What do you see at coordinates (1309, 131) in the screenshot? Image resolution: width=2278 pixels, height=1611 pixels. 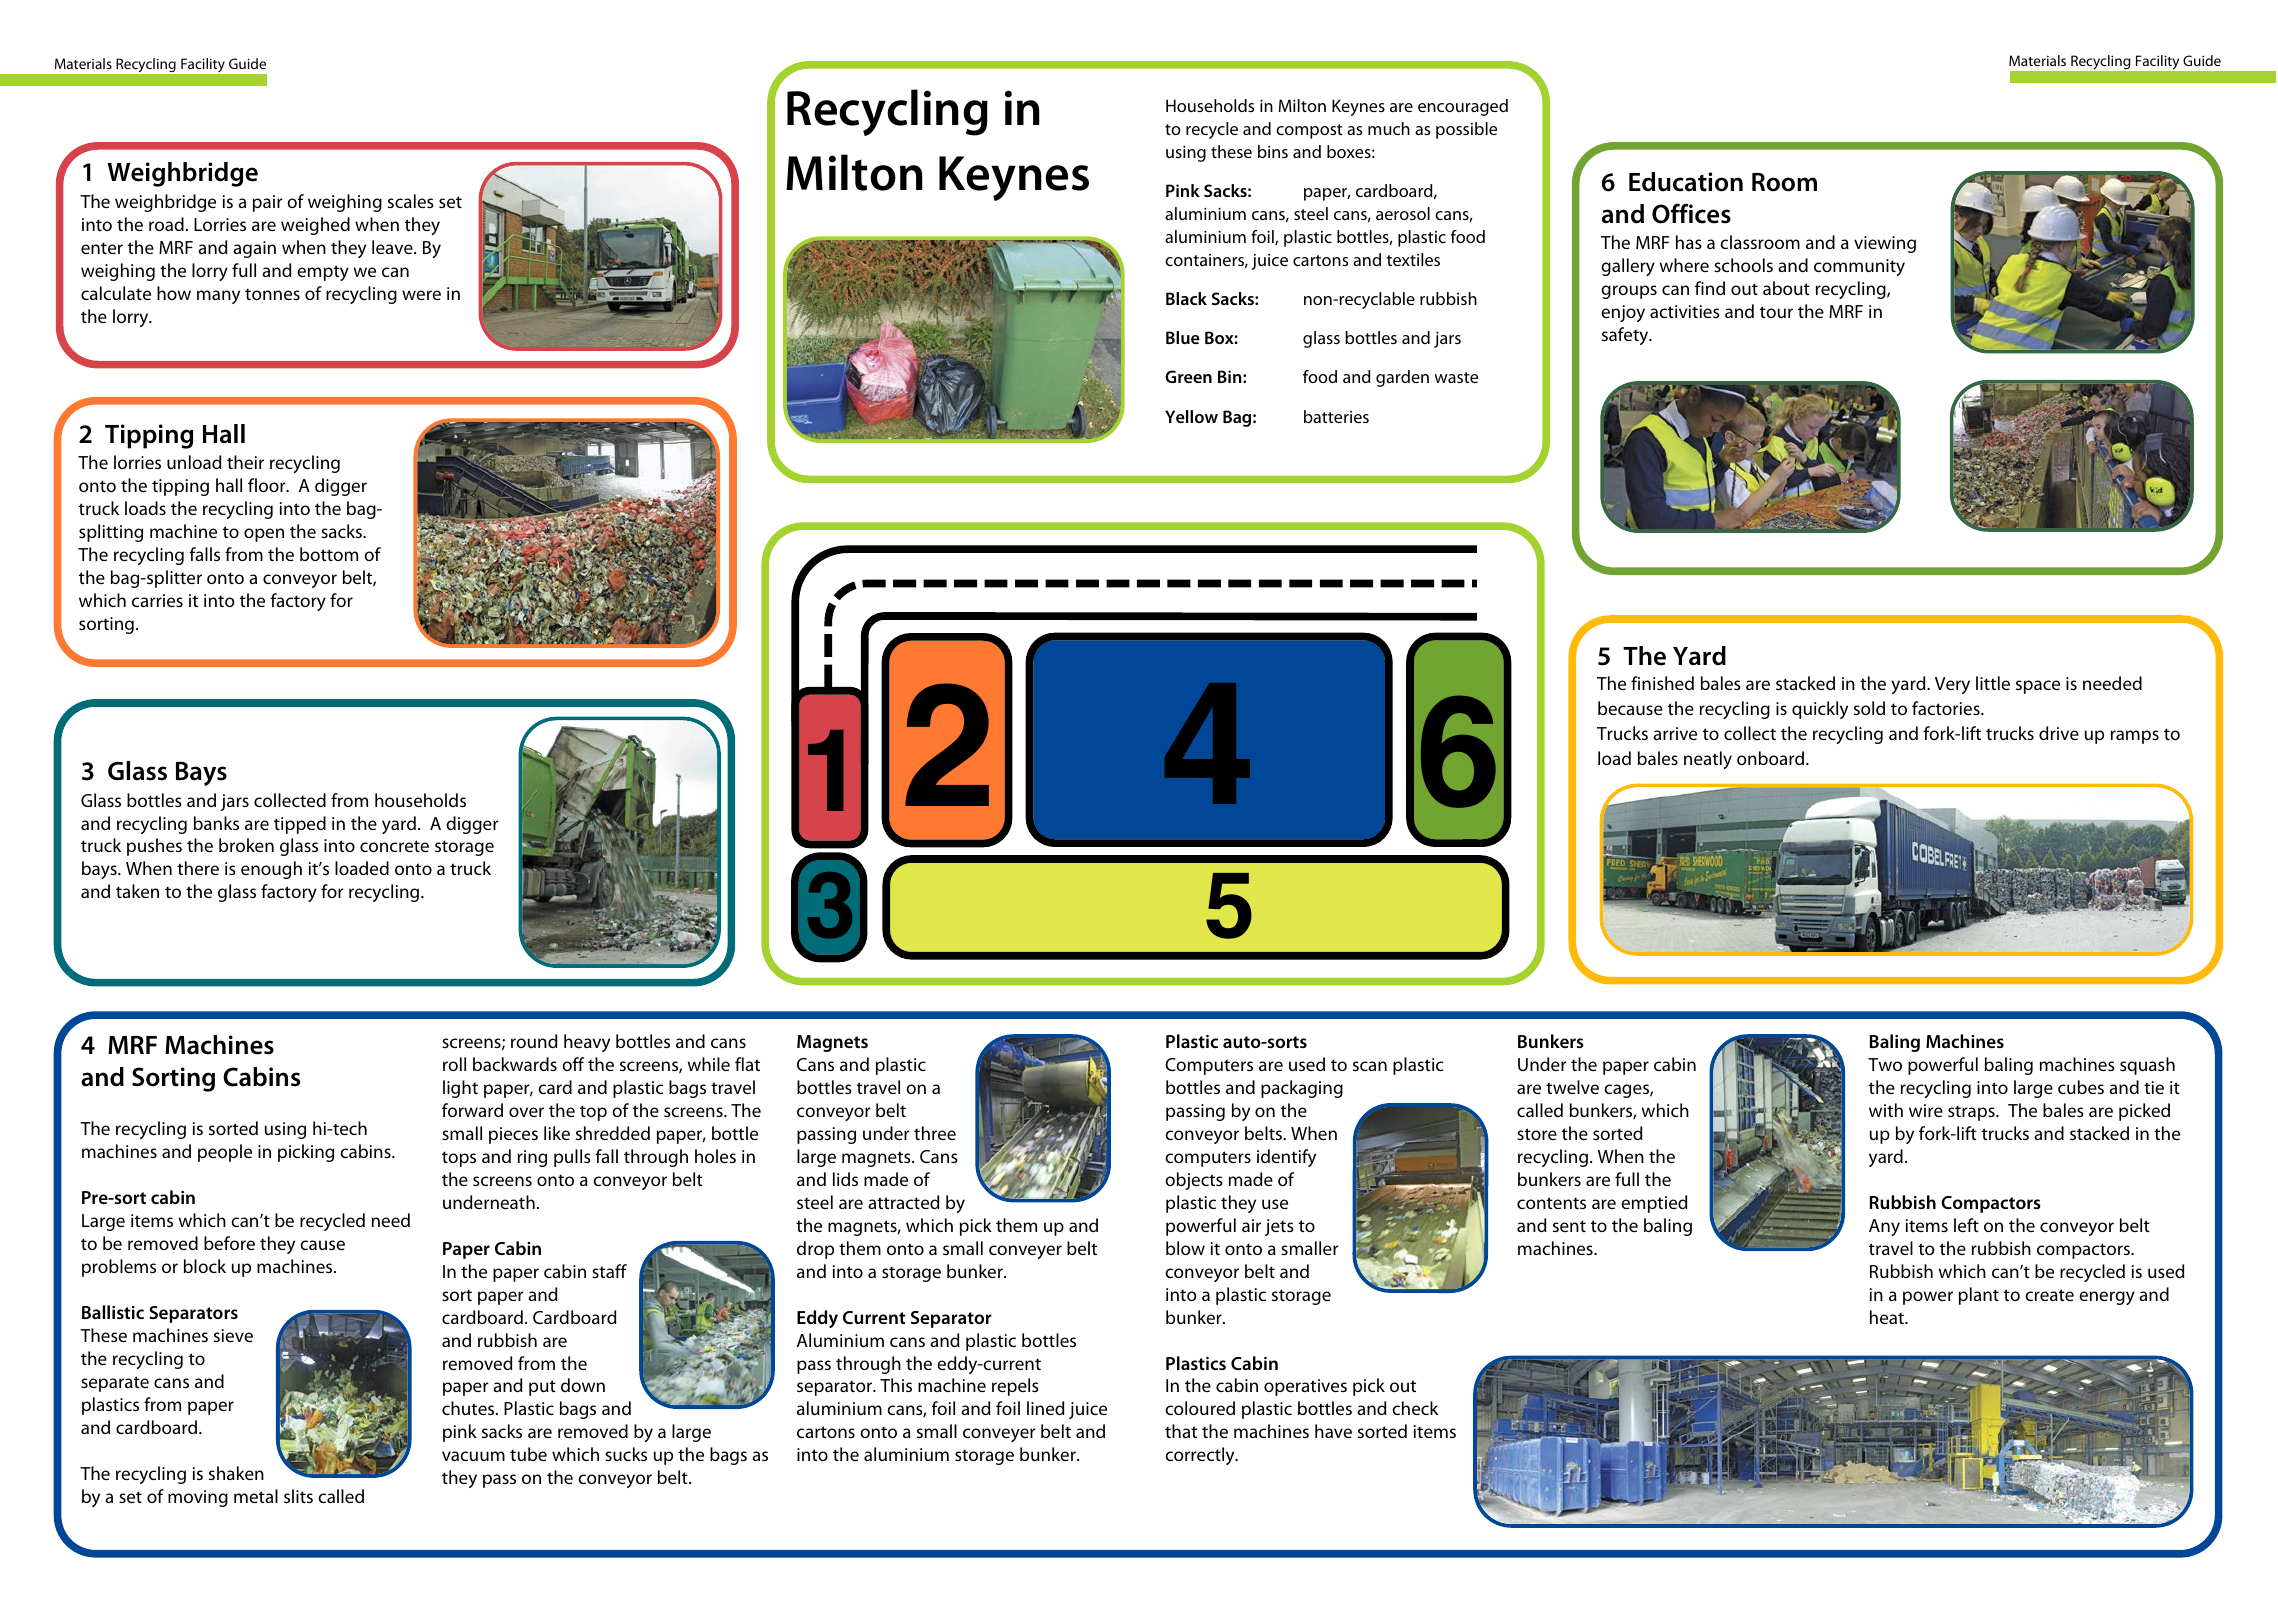 I see `compost` at bounding box center [1309, 131].
